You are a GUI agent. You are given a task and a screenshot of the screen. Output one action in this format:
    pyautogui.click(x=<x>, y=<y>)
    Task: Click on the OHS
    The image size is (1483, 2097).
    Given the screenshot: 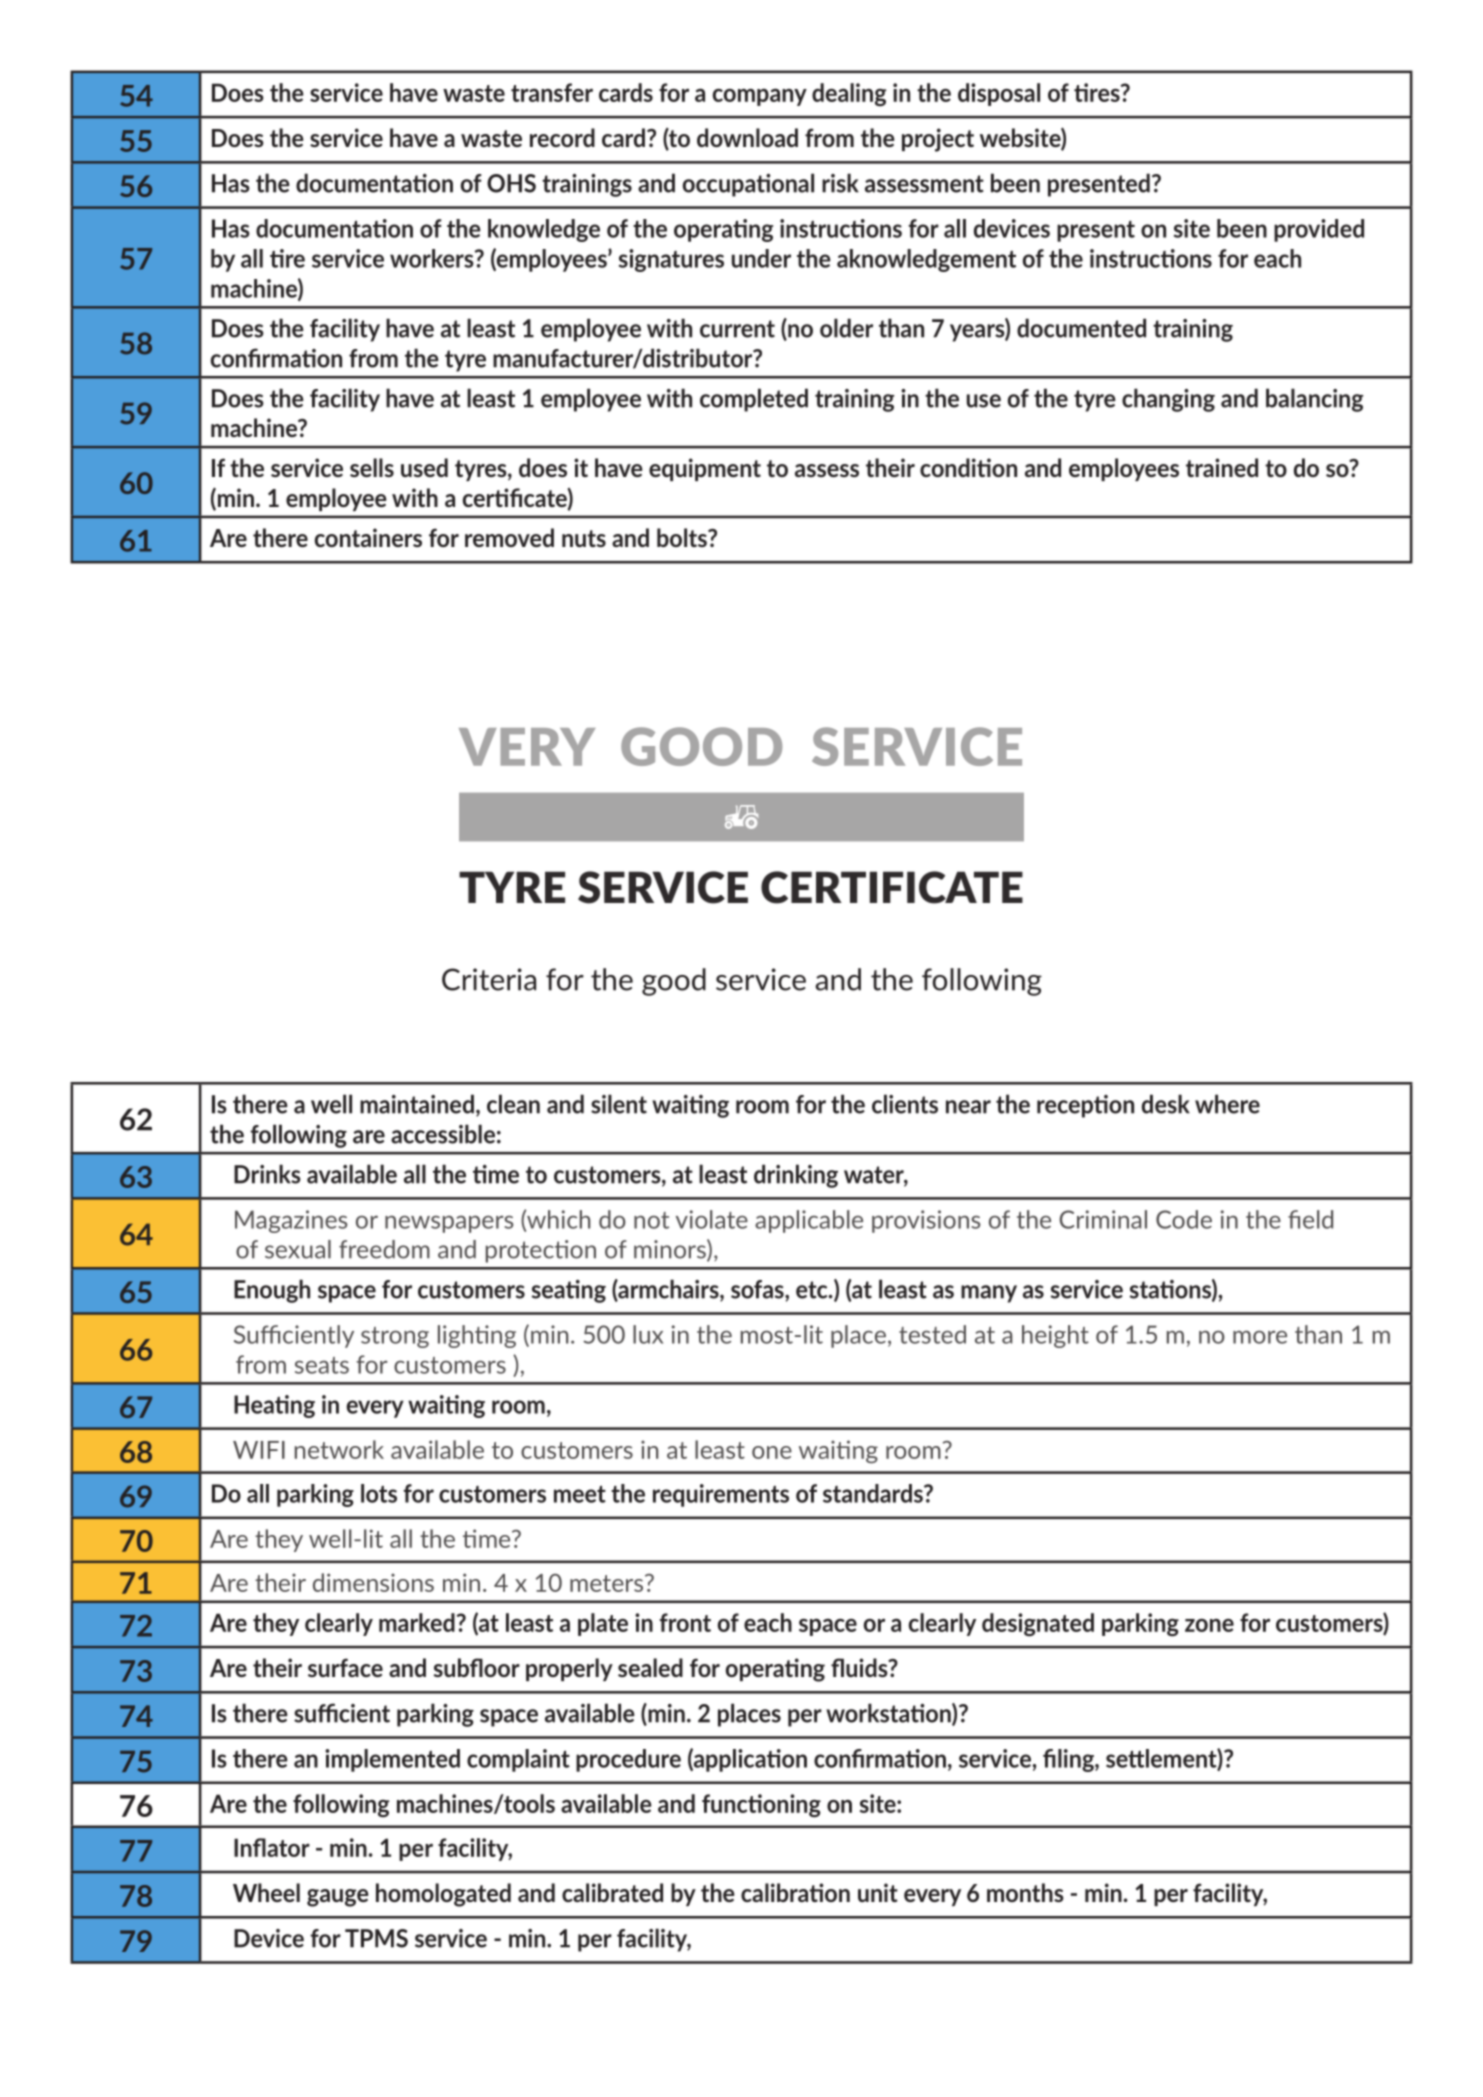 What is the action you would take?
    pyautogui.click(x=511, y=183)
